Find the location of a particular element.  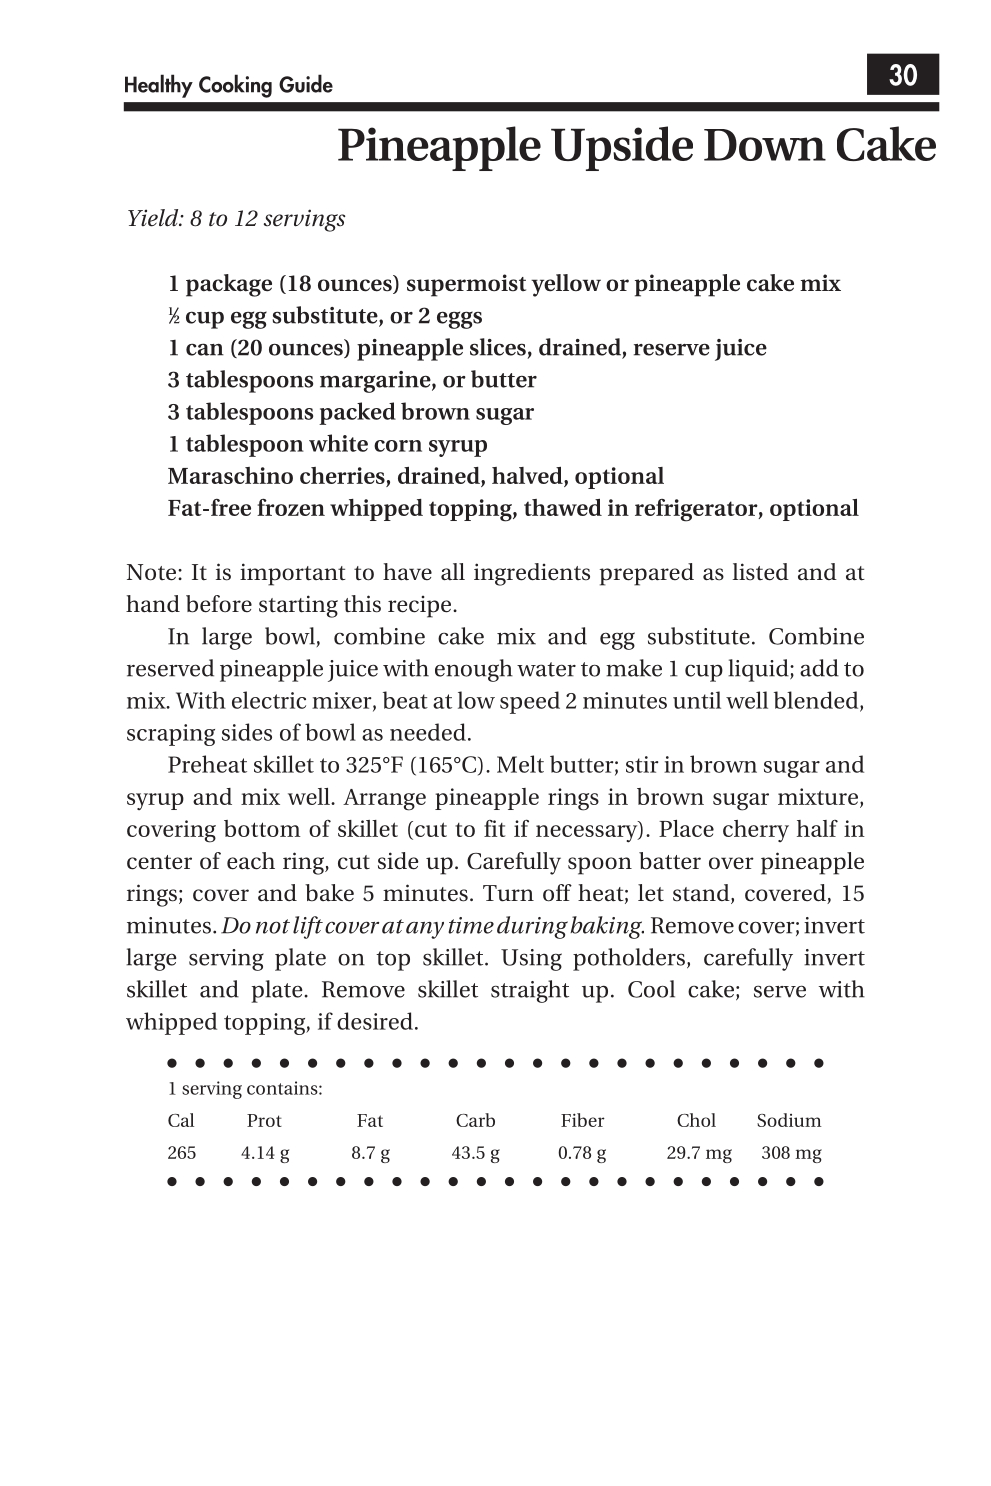

Prot is located at coordinates (264, 1120).
